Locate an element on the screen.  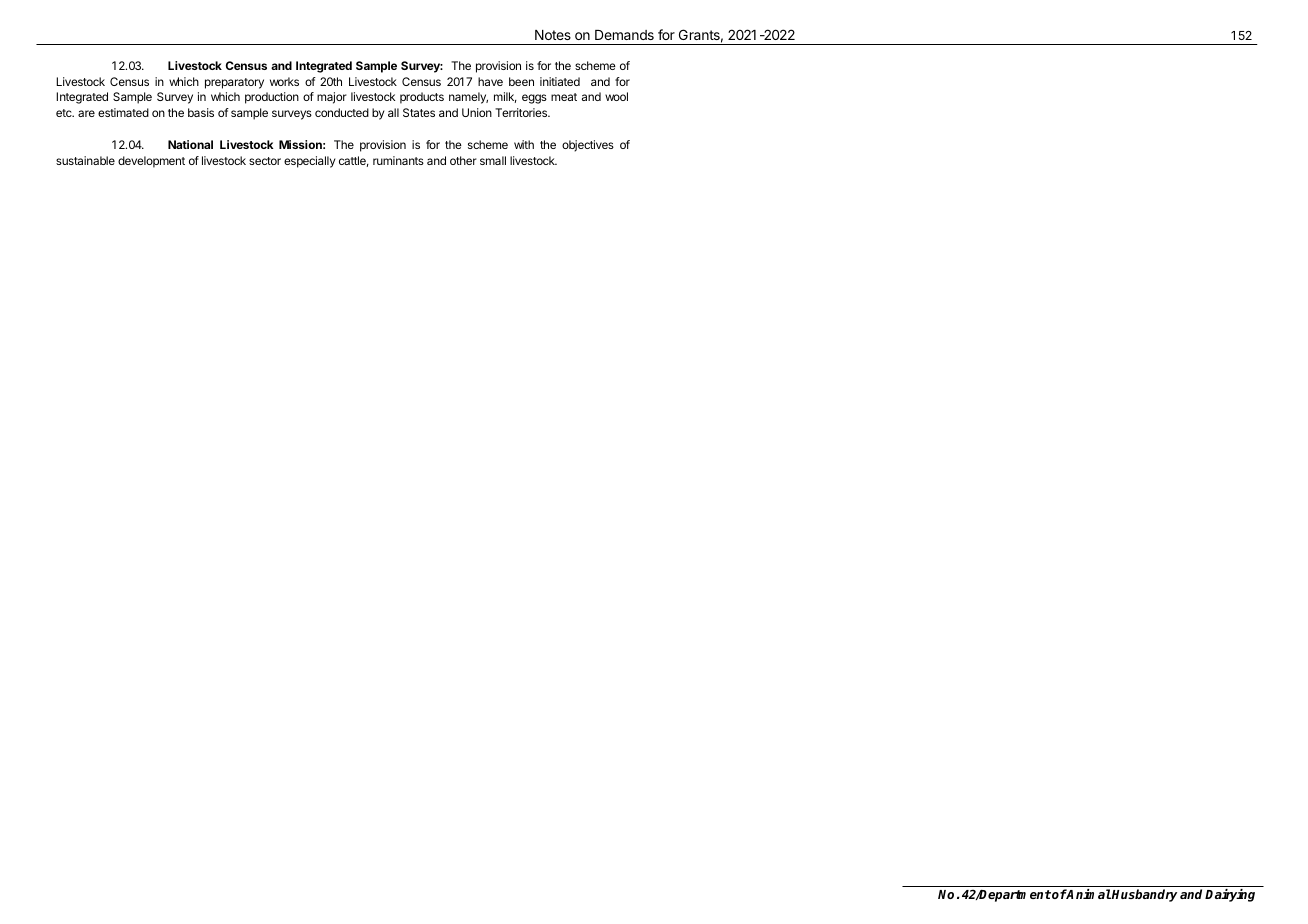
development is located at coordinates (151, 162).
